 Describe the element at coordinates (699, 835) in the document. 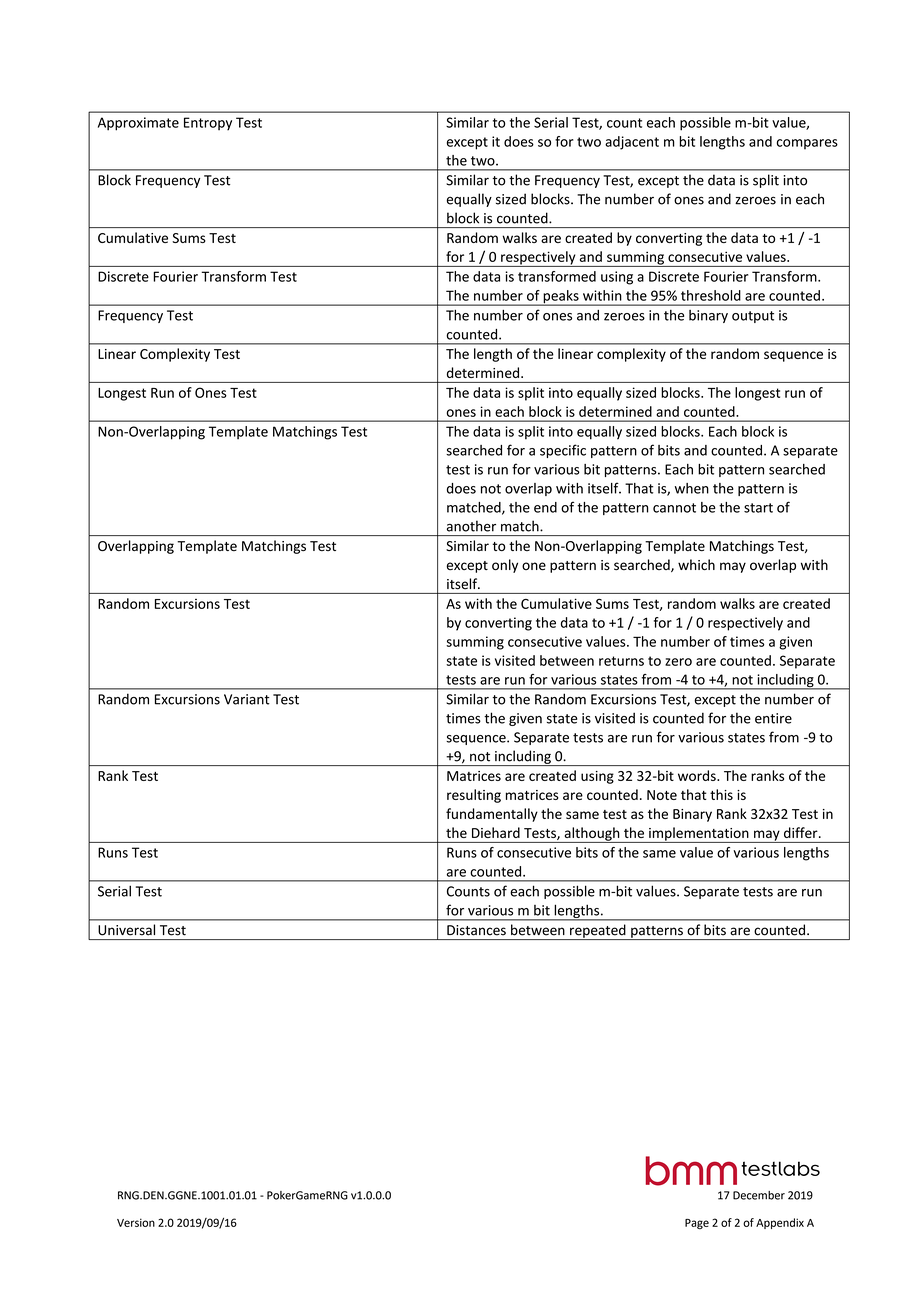

I see `implementation` at that location.
